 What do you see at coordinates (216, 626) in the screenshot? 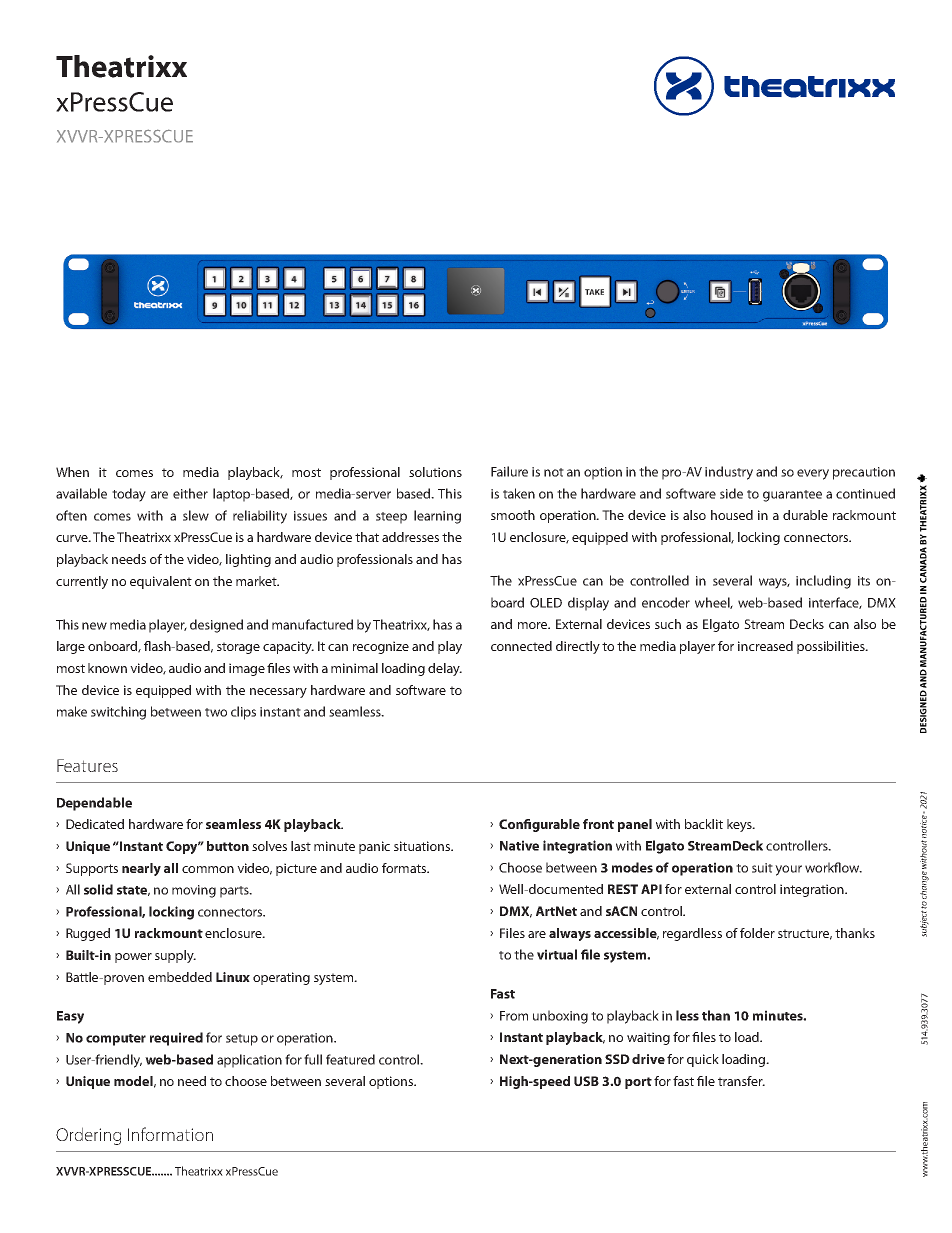
I see `designed` at bounding box center [216, 626].
